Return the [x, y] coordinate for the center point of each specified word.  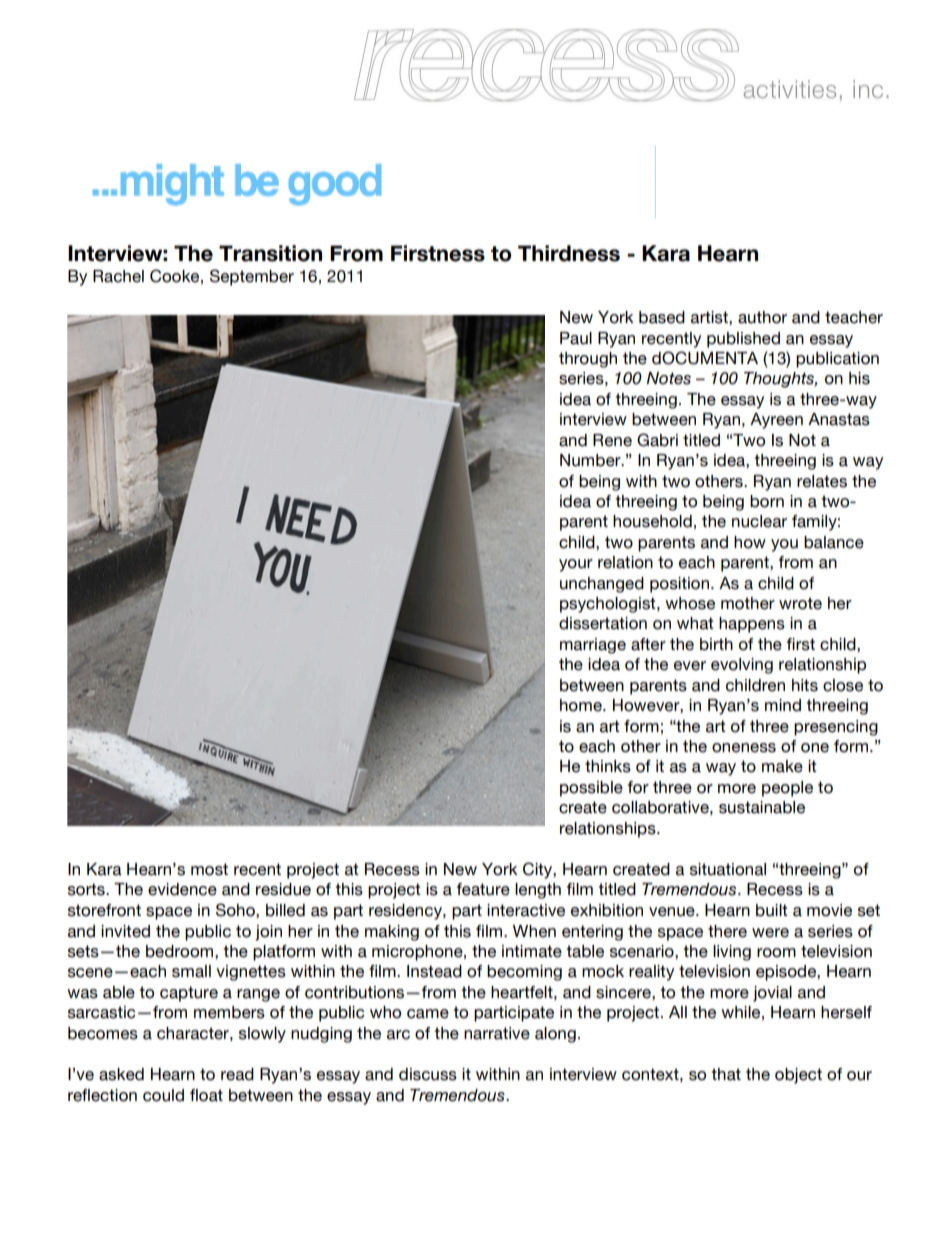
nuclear [759, 521]
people [787, 789]
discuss [428, 1074]
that [726, 1074]
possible [591, 789]
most [209, 869]
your [576, 565]
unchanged [602, 585]
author [762, 317]
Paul [576, 338]
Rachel [118, 276]
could [163, 1095]
